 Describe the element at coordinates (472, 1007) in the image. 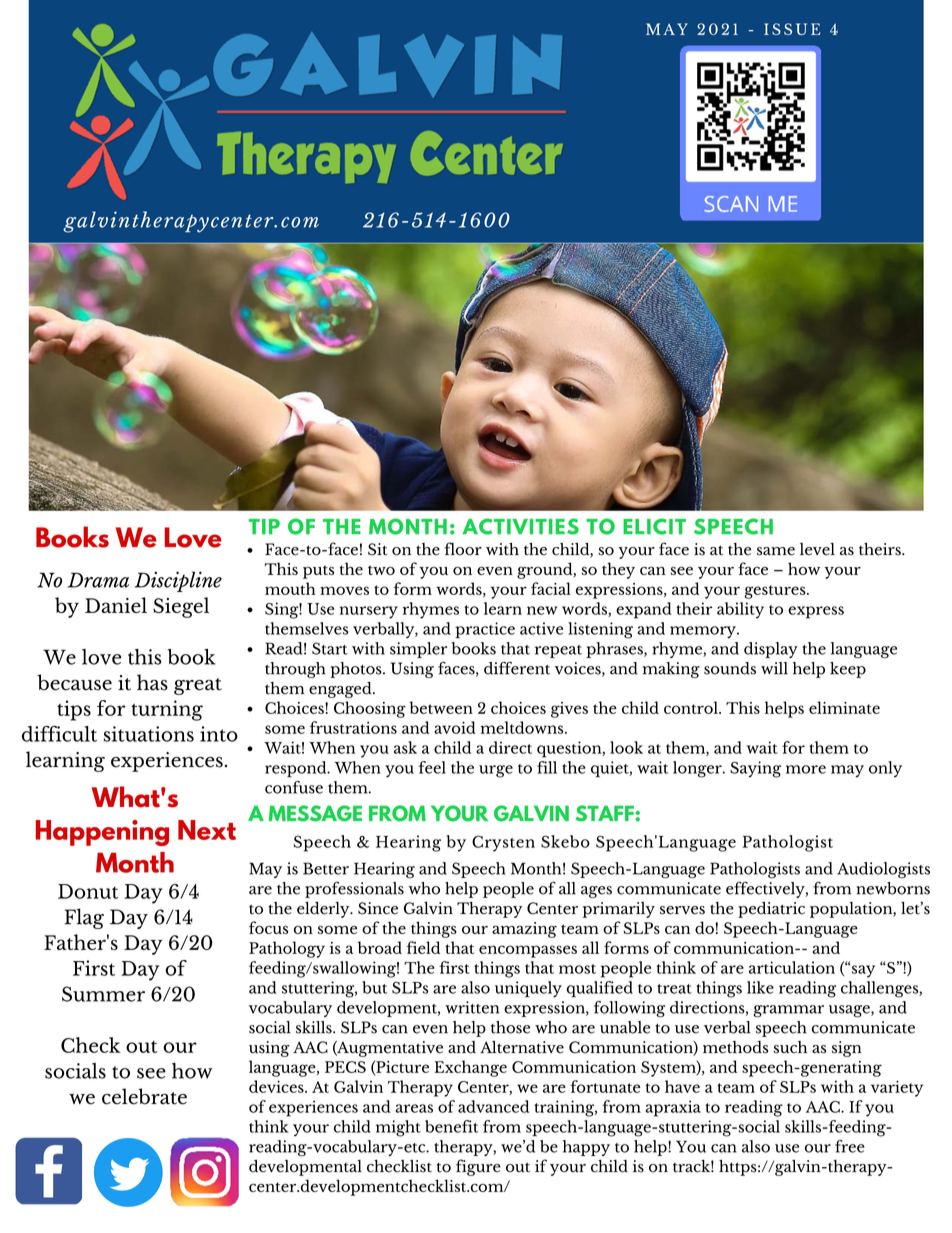

I see `written` at that location.
